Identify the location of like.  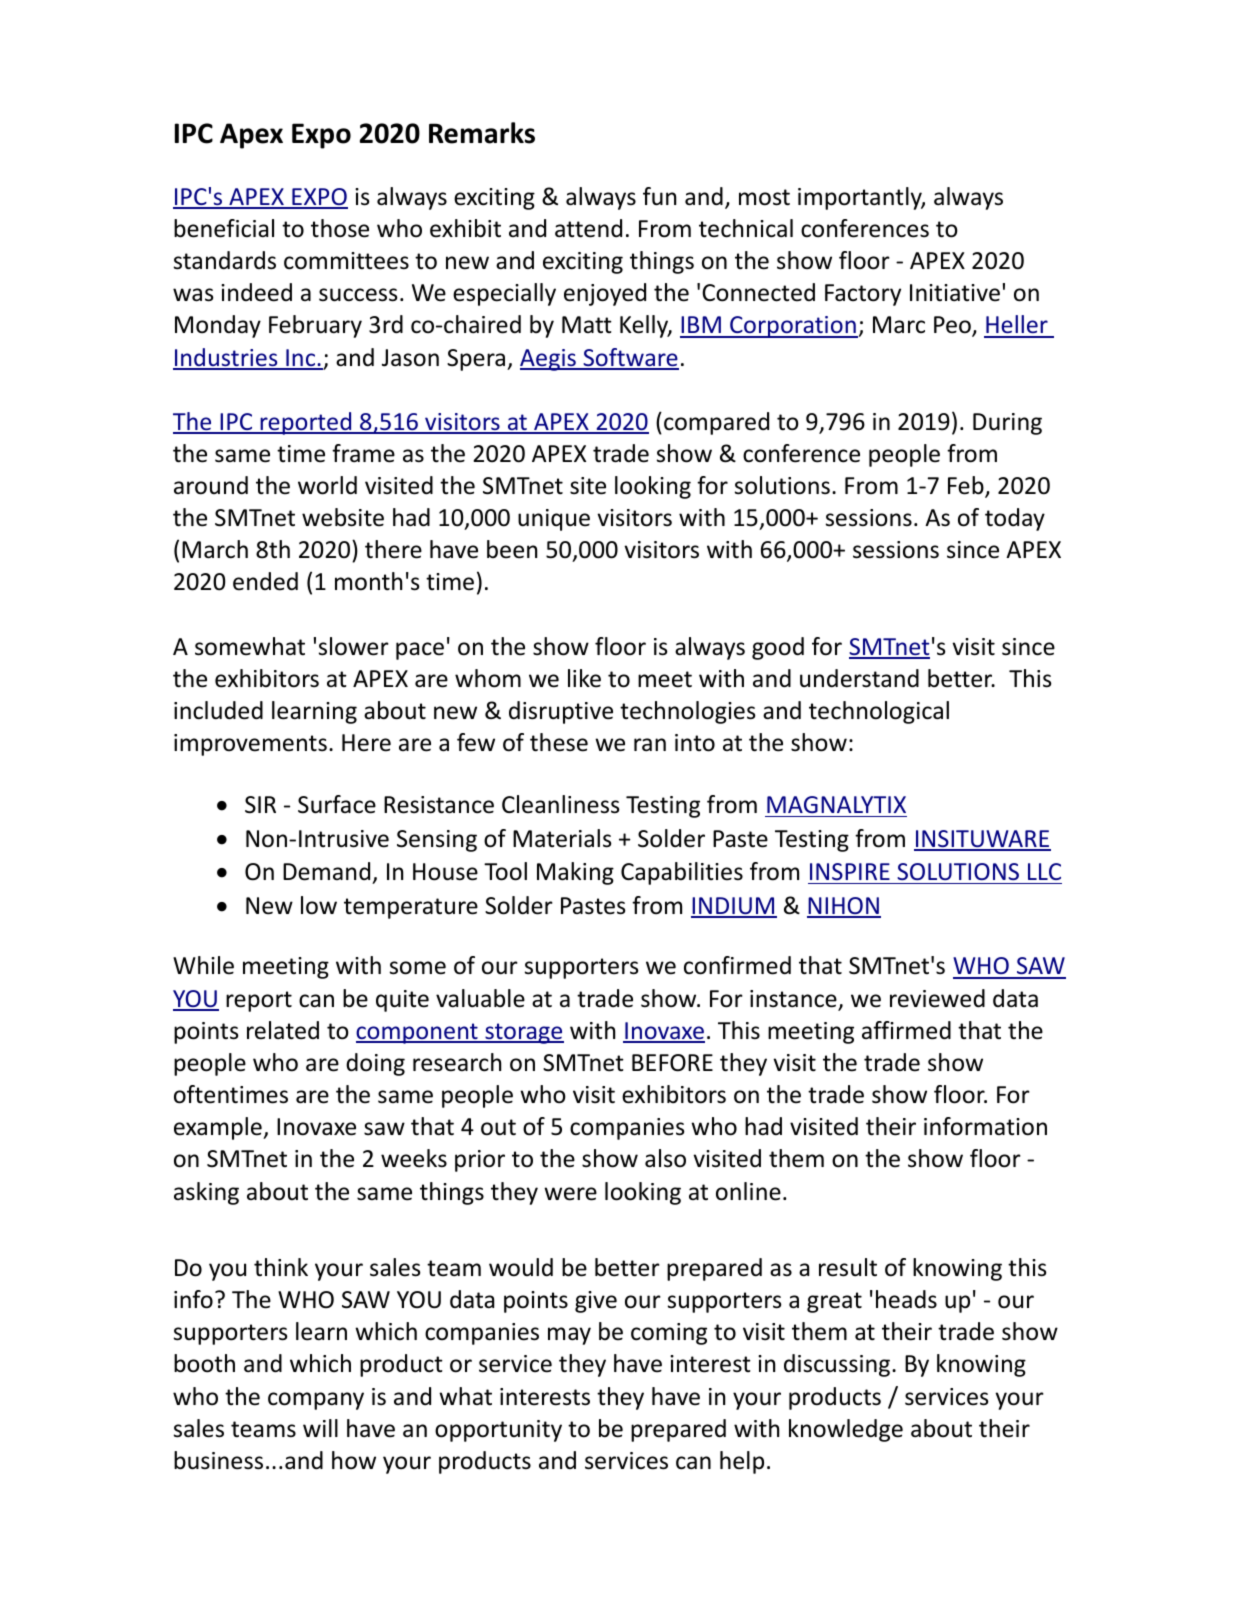
(584, 678).
